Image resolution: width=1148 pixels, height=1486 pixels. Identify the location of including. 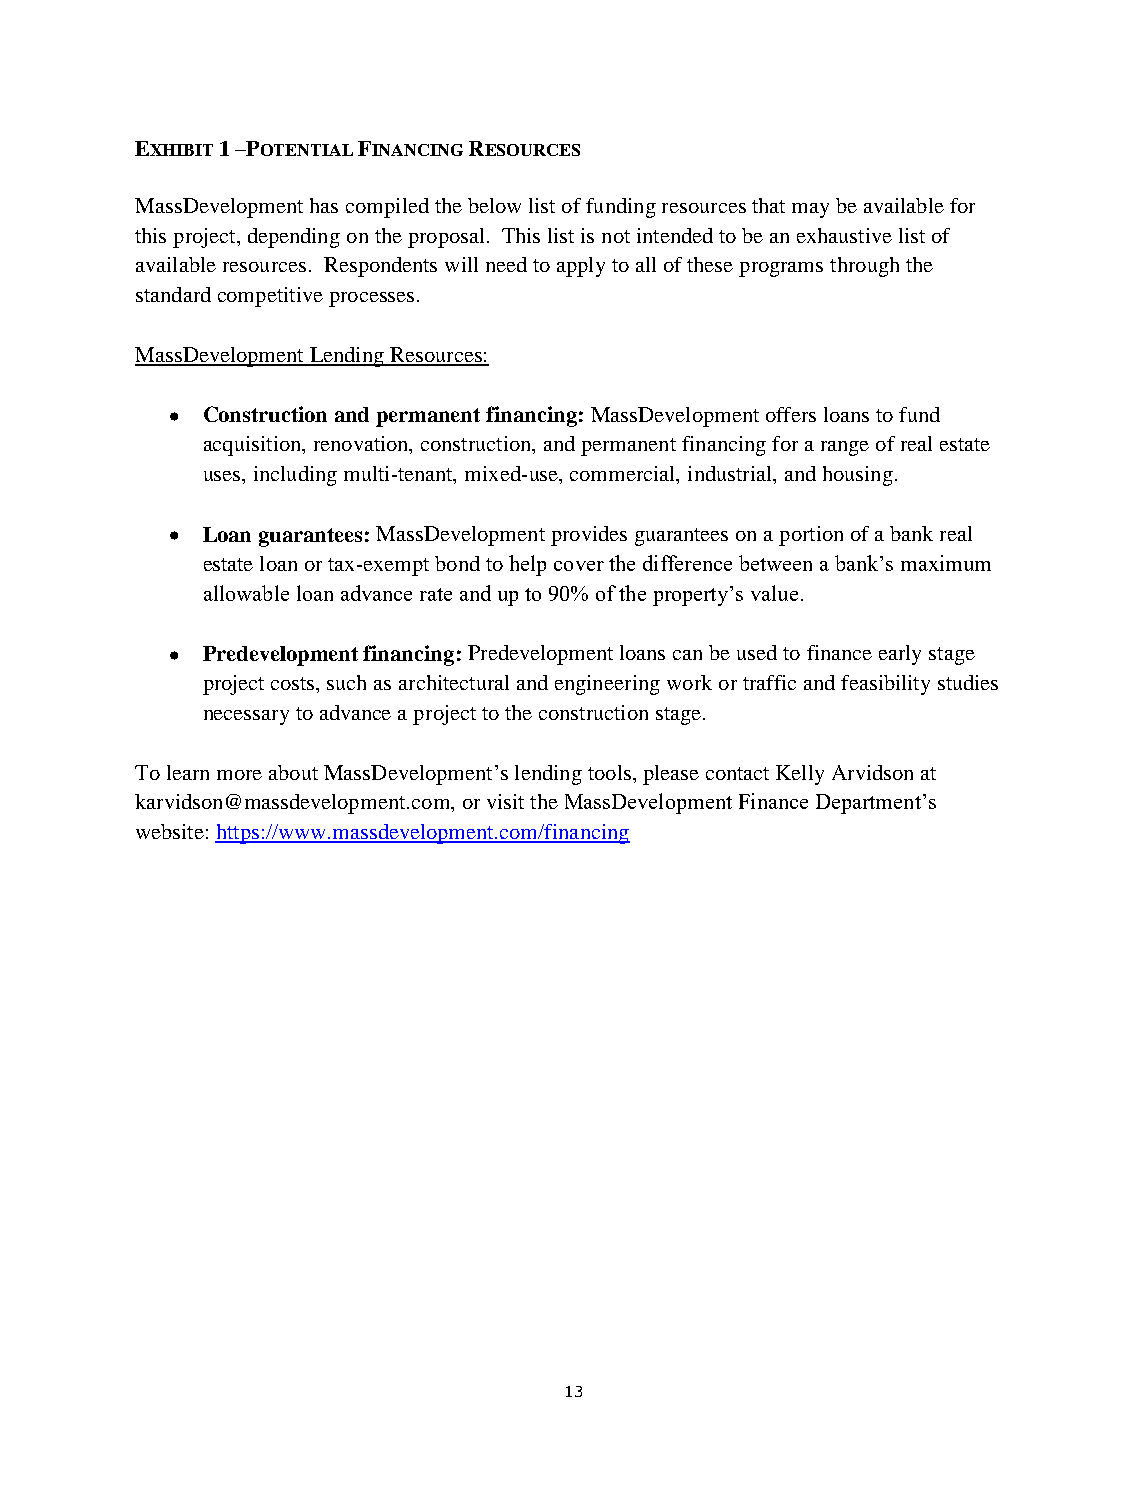
(295, 476).
